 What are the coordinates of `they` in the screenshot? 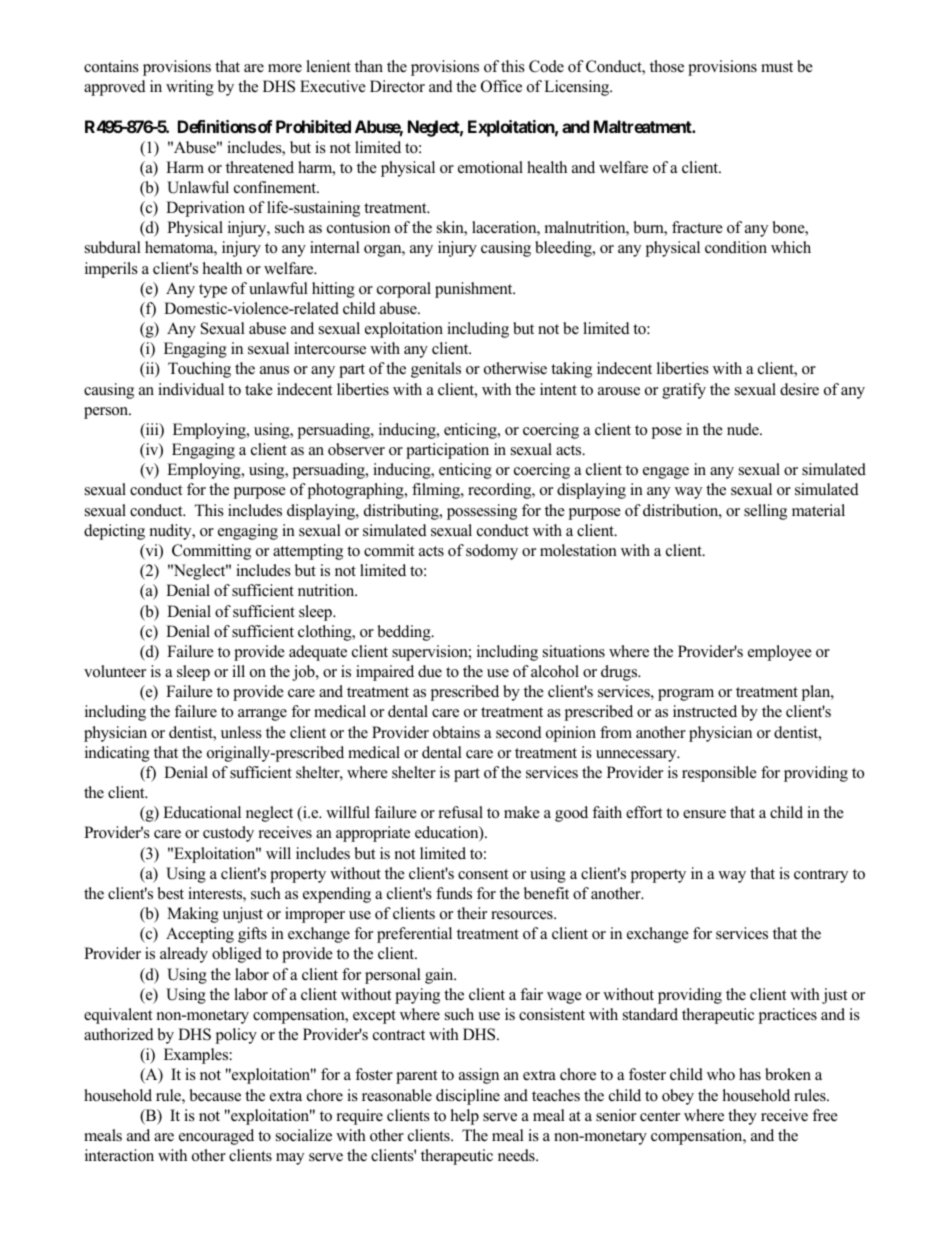 It's located at (742, 1117).
